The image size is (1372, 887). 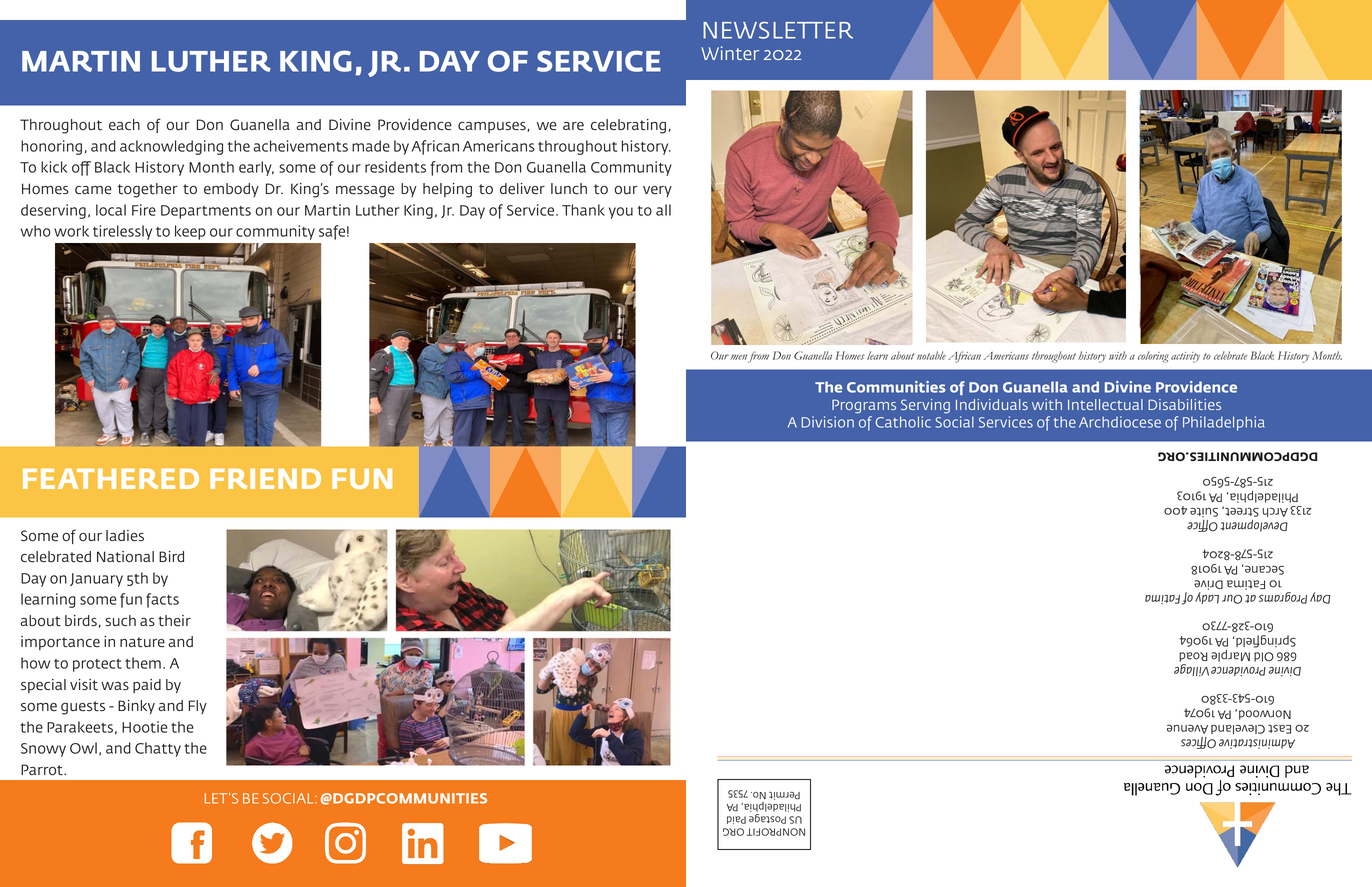 What do you see at coordinates (903, 422) in the screenshot?
I see `Catholic` at bounding box center [903, 422].
